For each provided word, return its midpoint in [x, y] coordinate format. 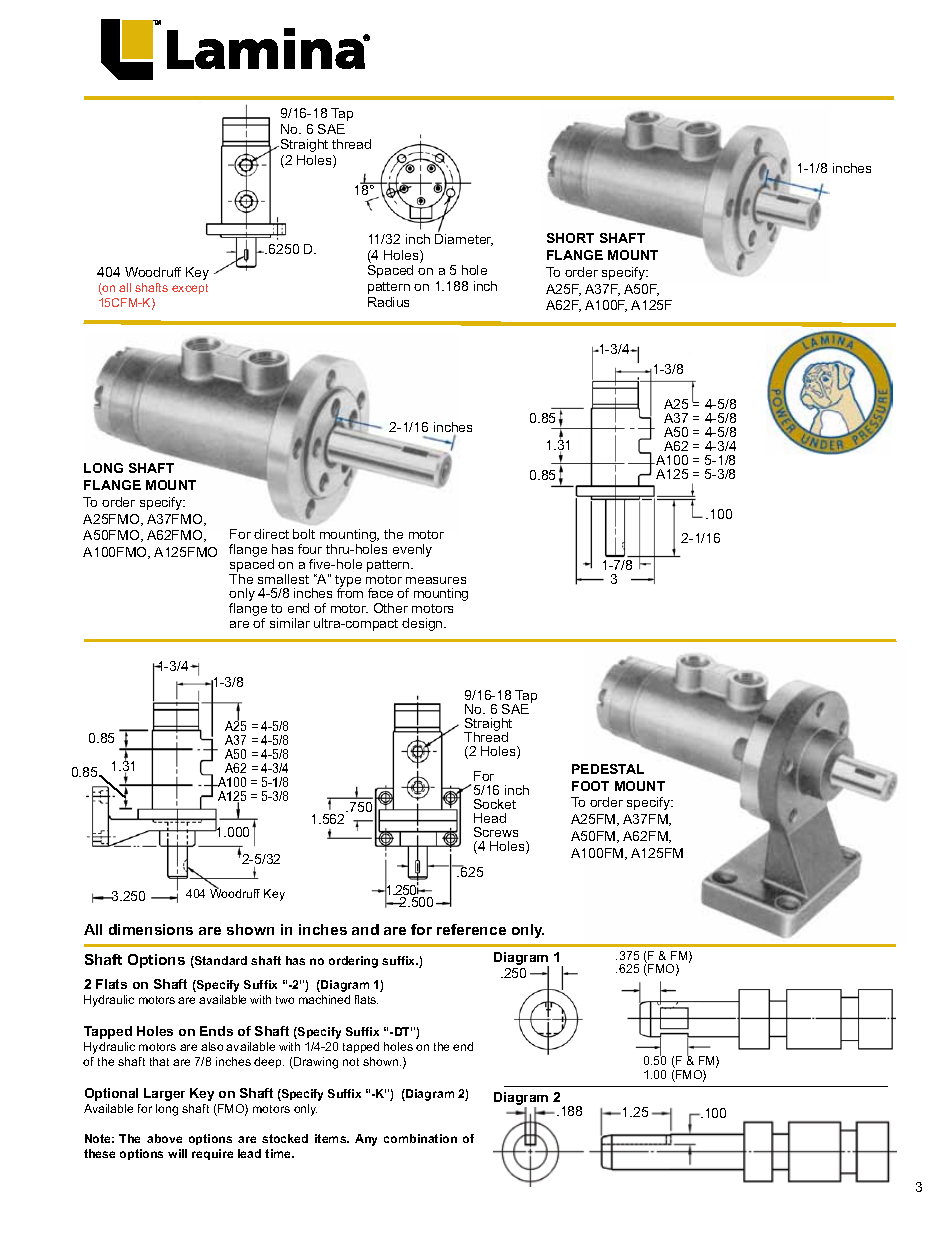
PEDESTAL [608, 769]
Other [391, 608]
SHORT [570, 238]
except [190, 289]
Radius [388, 302]
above [164, 1138]
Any [366, 1140]
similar [290, 623]
